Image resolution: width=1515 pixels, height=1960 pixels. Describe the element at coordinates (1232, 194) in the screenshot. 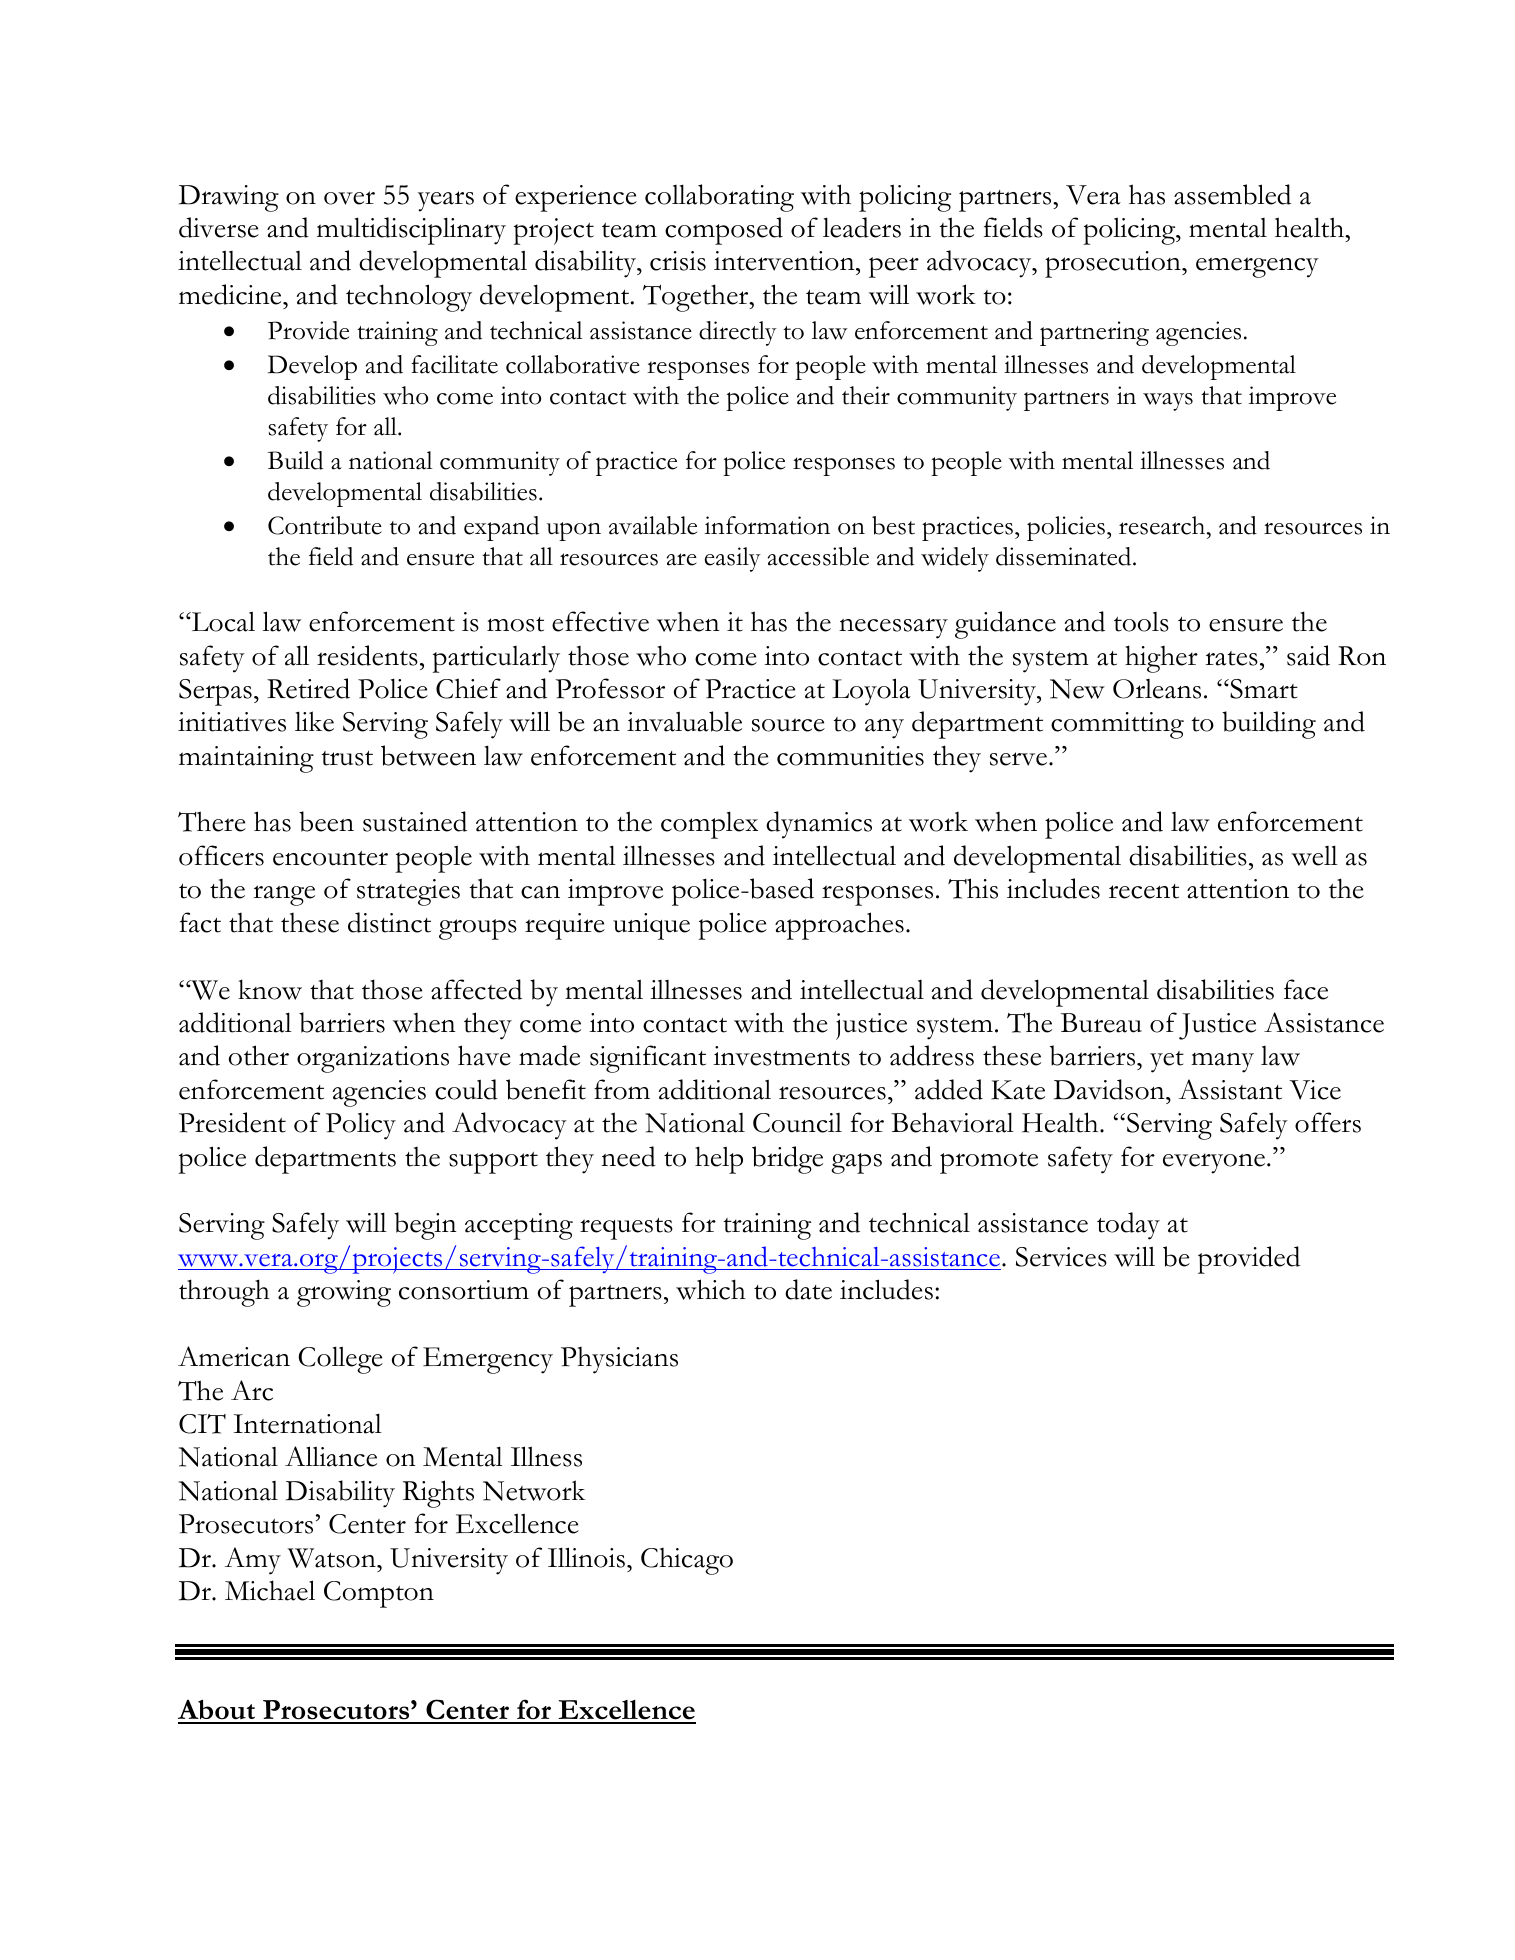

I see `assembled` at that location.
